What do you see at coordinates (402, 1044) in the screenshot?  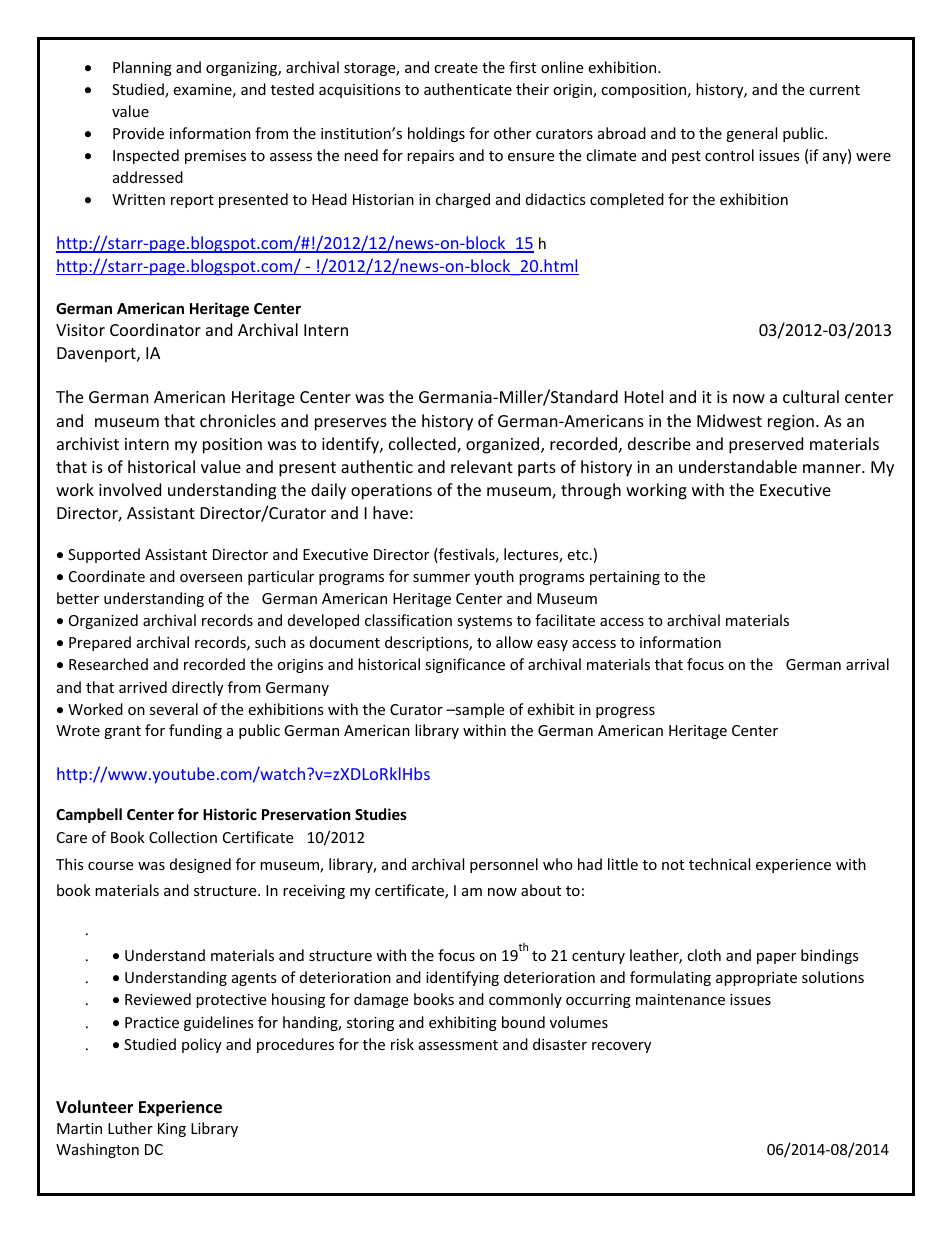 I see `risk` at bounding box center [402, 1044].
